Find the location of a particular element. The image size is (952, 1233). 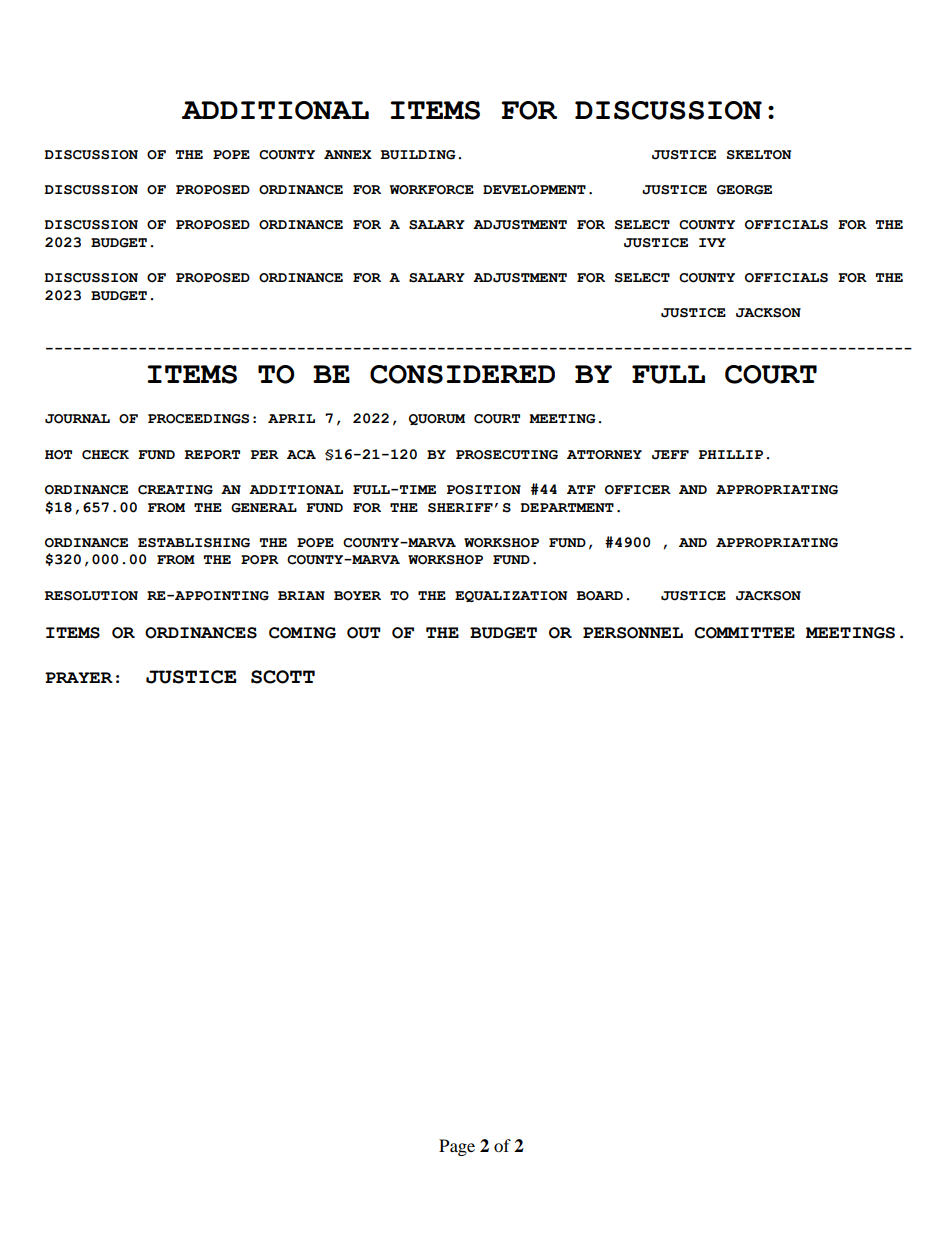

COMMITTEE is located at coordinates (744, 633).
